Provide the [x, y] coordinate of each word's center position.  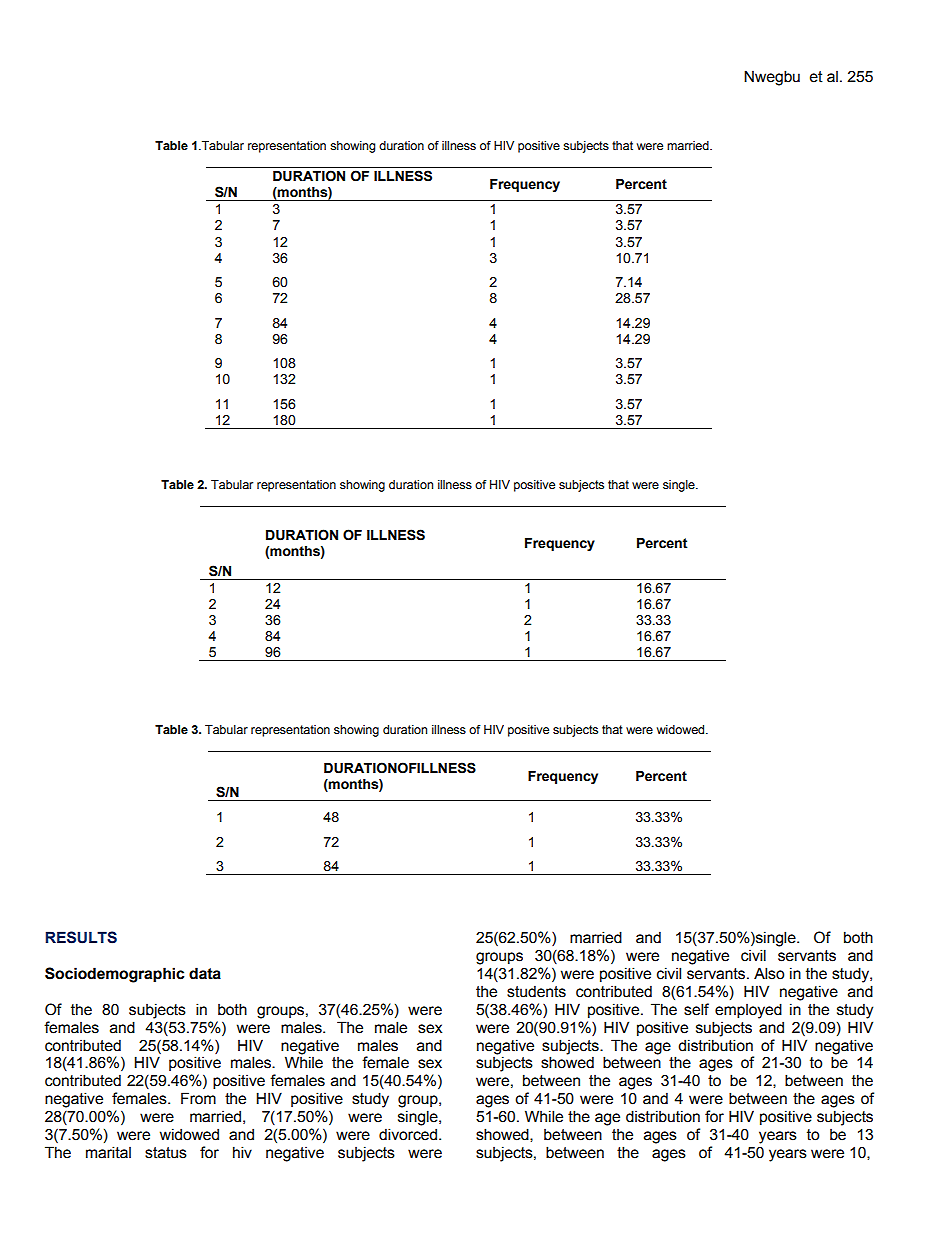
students [536, 991]
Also [769, 973]
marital [108, 1152]
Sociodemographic [114, 975]
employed [748, 1011]
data [205, 973]
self [696, 1009]
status [166, 1153]
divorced [409, 1134]
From [198, 1098]
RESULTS [81, 937]
